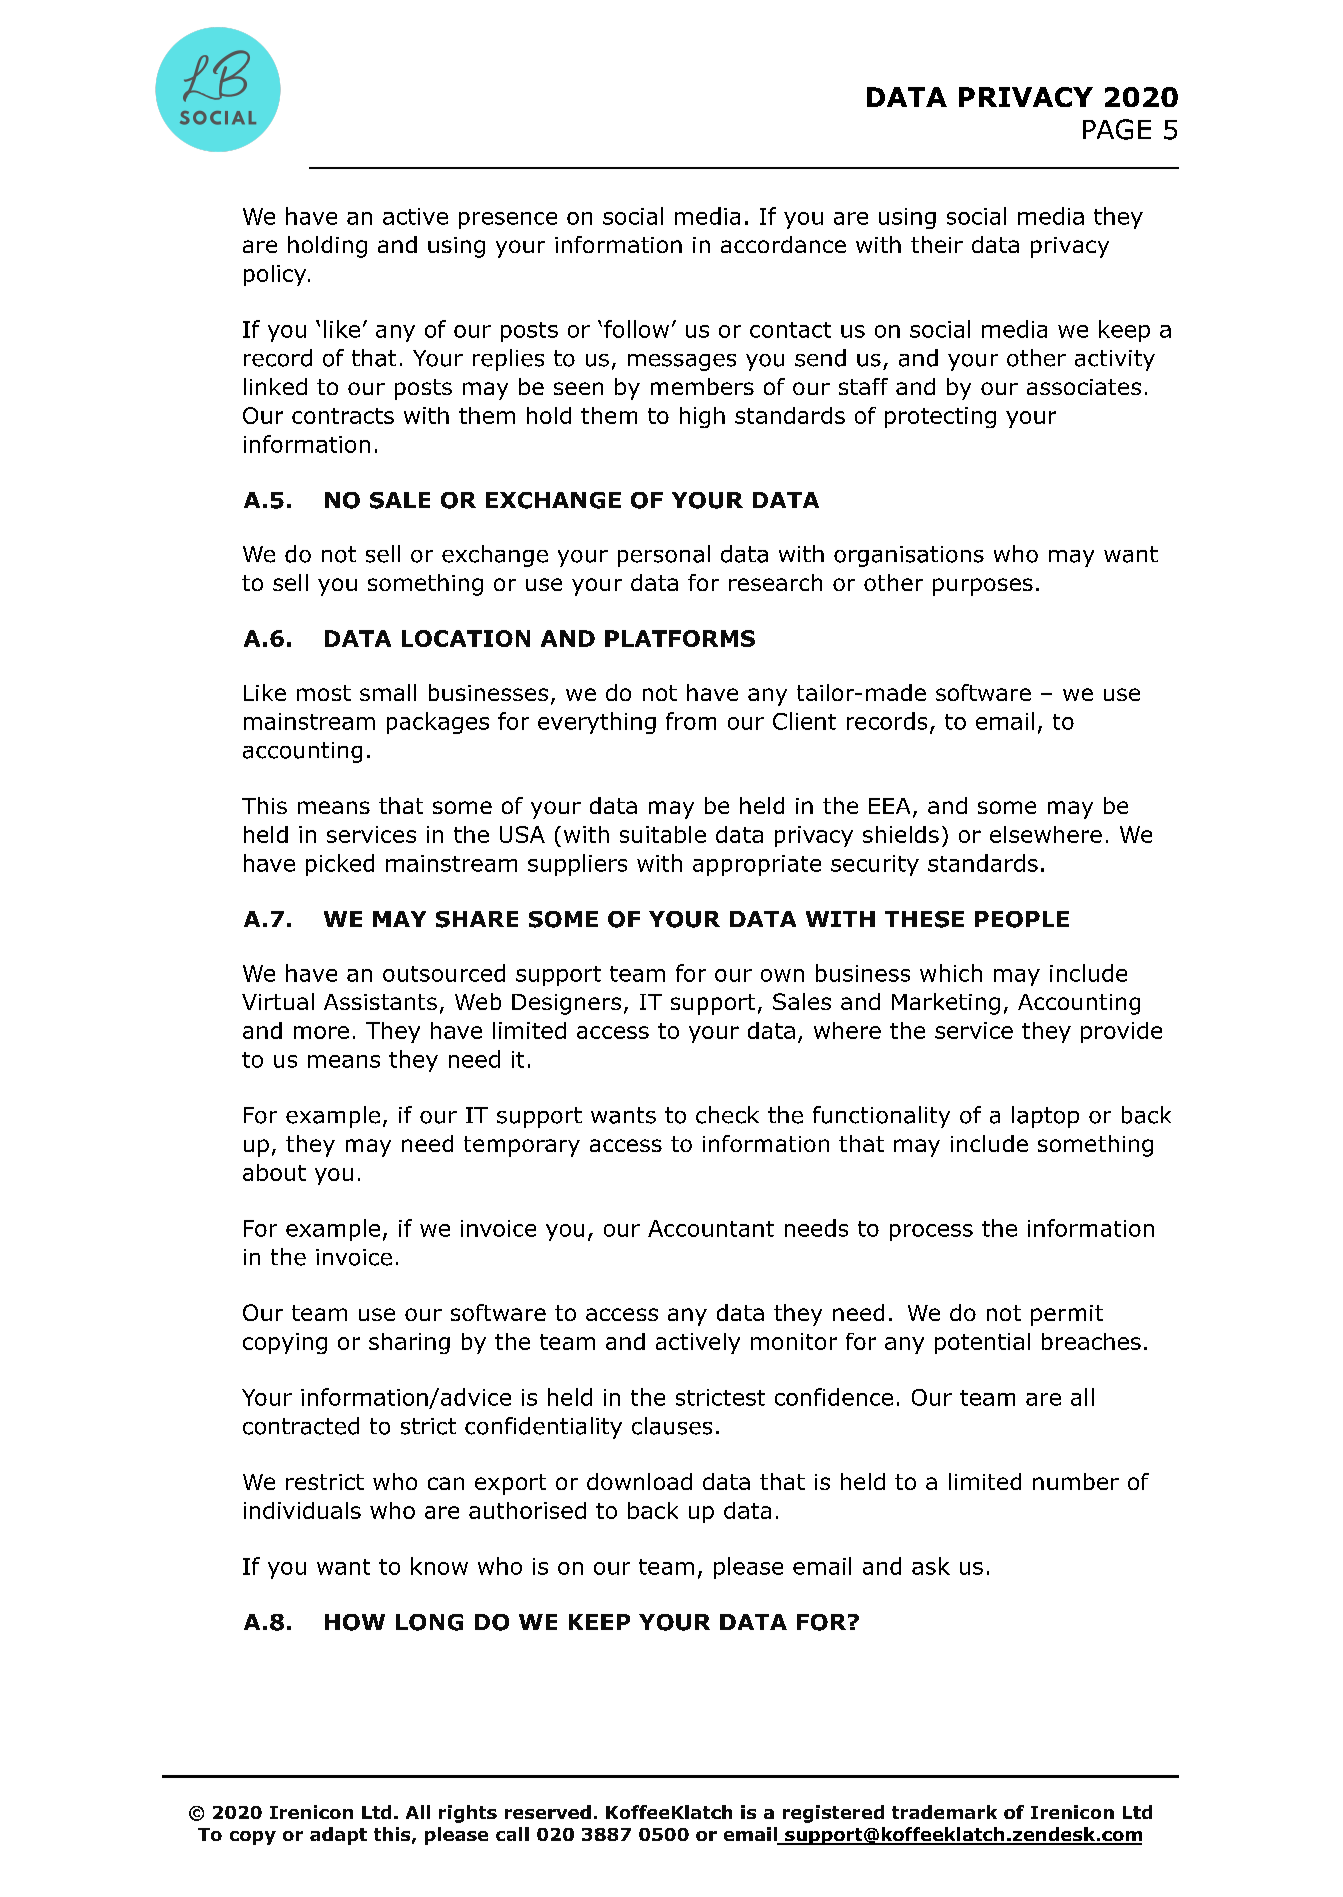  I want to click on their, so click(937, 244).
